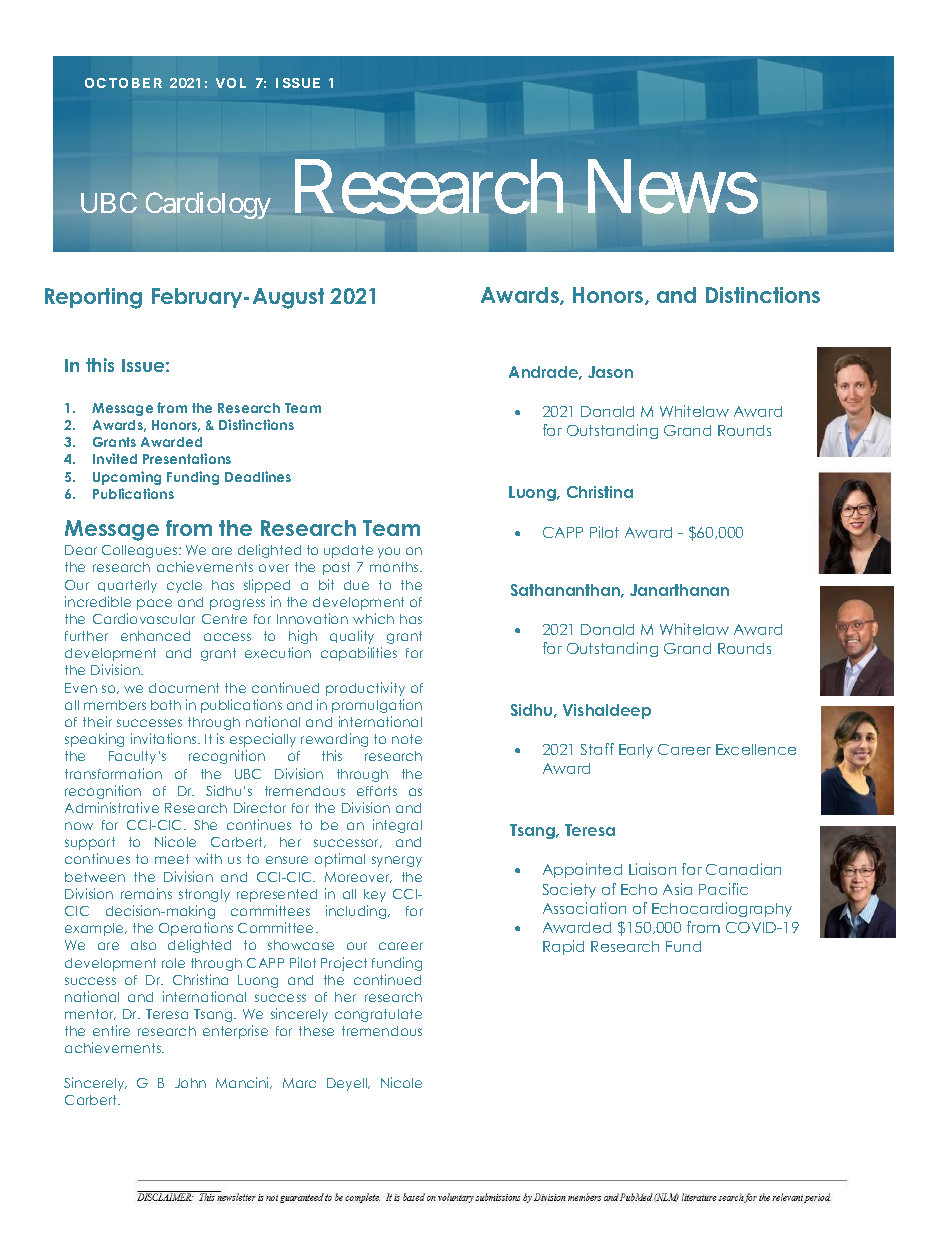  Describe the element at coordinates (258, 476) in the screenshot. I see `Deadlines` at that location.
